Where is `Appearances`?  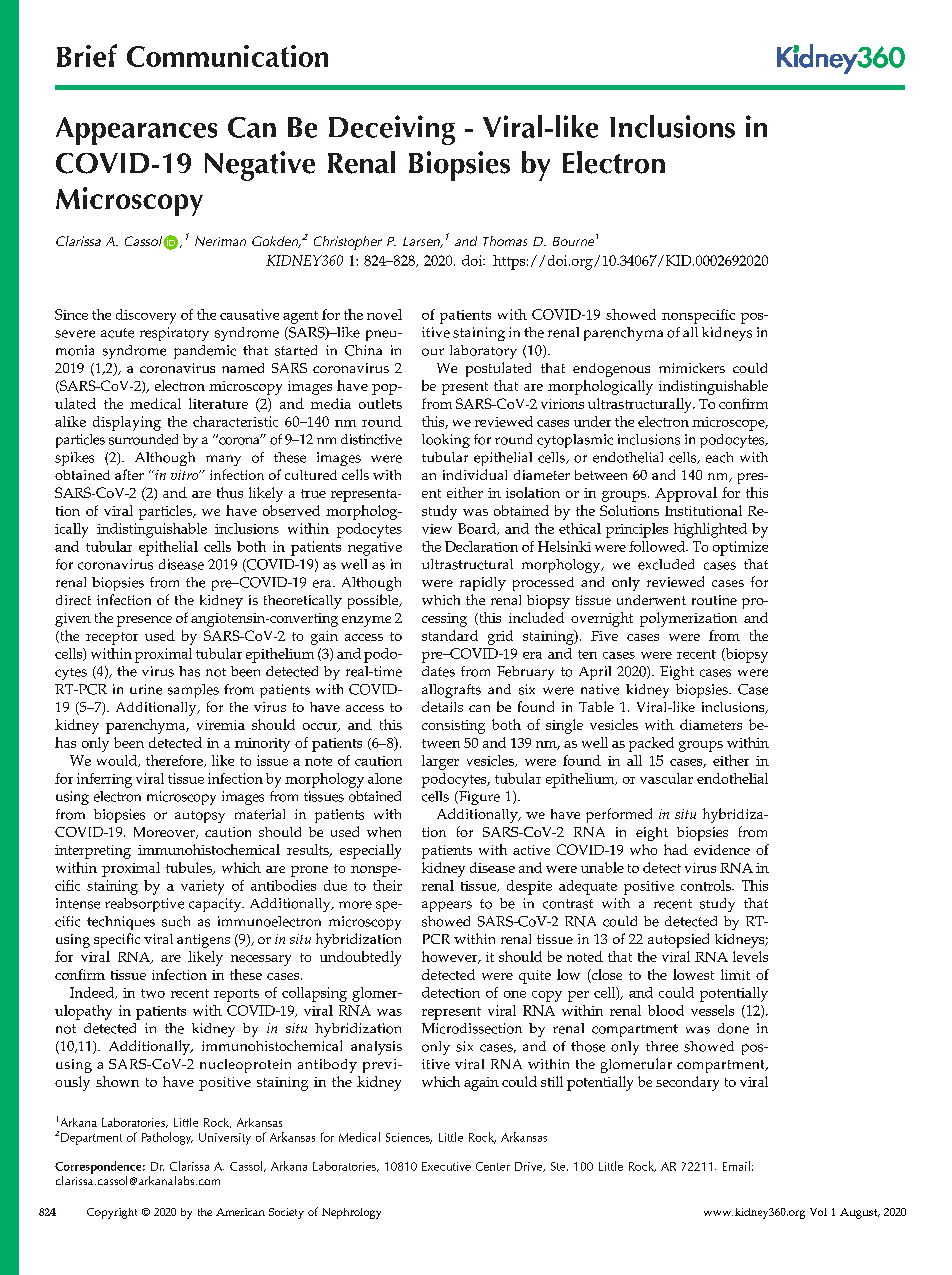 Appearances is located at coordinates (136, 131).
